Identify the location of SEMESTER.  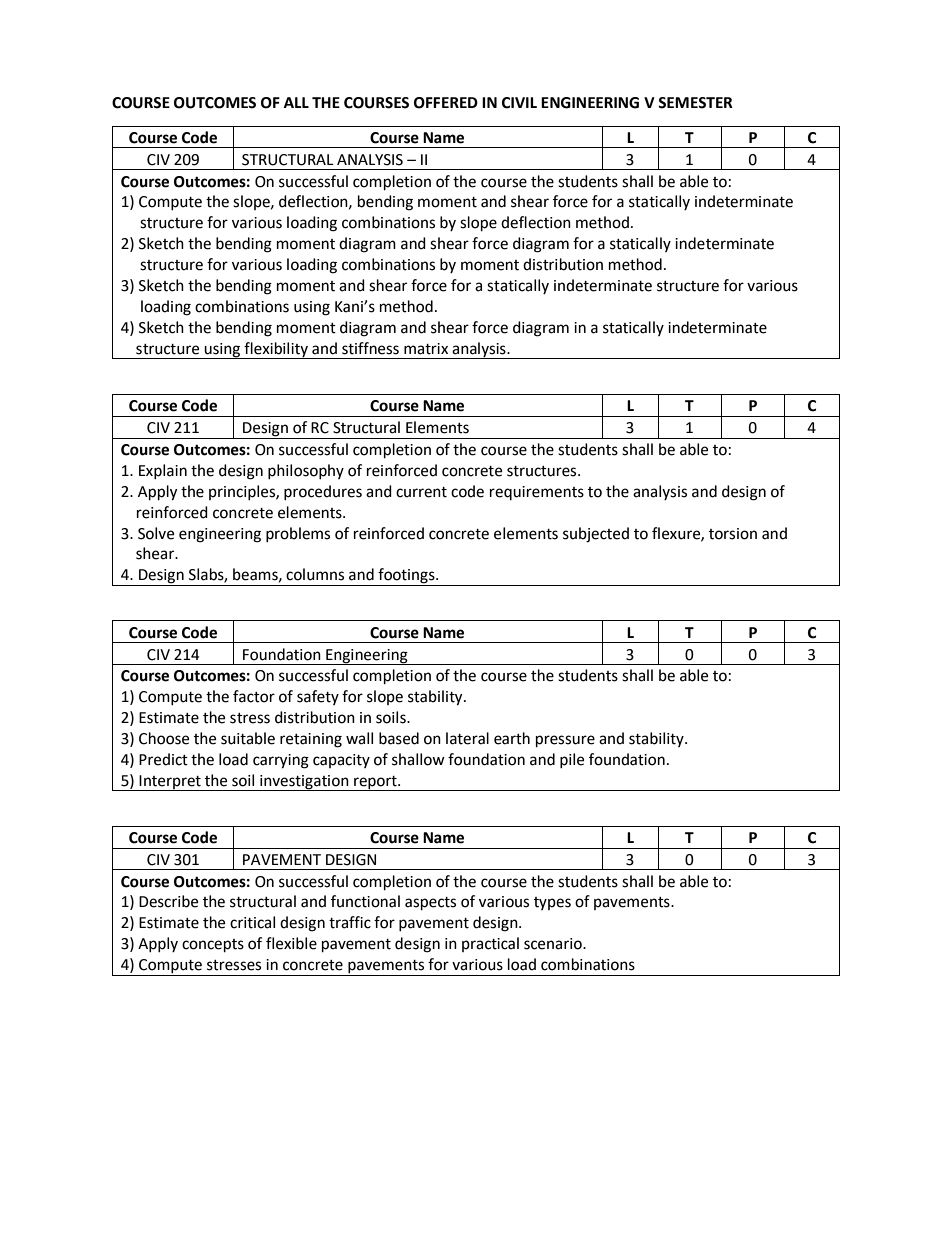
(695, 103).
